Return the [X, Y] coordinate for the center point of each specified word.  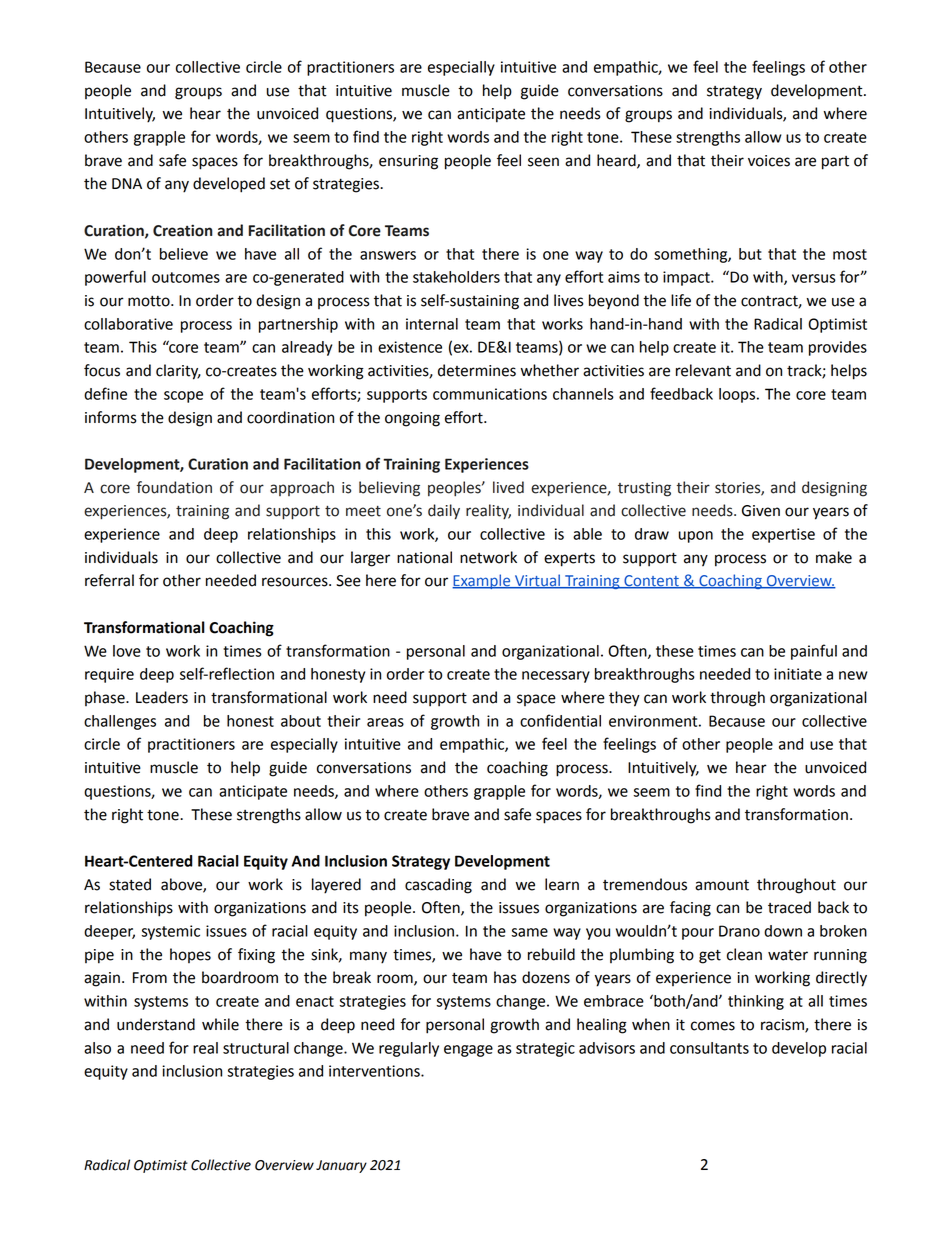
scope [183, 397]
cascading [438, 886]
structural [256, 1048]
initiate [798, 674]
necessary [556, 677]
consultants [709, 1048]
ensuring [408, 162]
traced [789, 907]
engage [468, 1051]
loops [738, 395]
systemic [171, 932]
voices [769, 161]
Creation [183, 230]
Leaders [162, 697]
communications [490, 394]
